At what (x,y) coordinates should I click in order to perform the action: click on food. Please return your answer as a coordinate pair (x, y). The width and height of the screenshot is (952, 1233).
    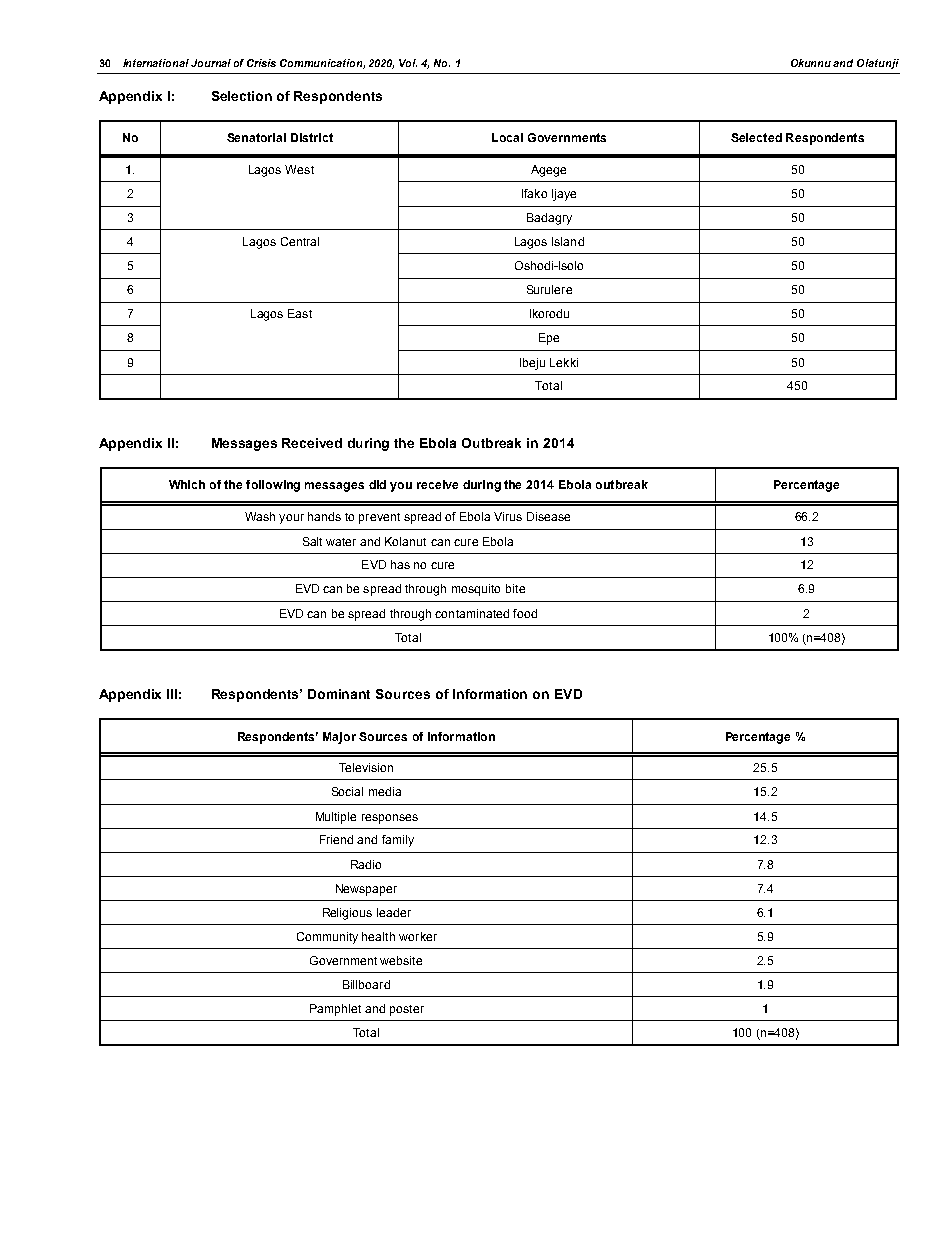
    Looking at the image, I should click on (525, 613).
